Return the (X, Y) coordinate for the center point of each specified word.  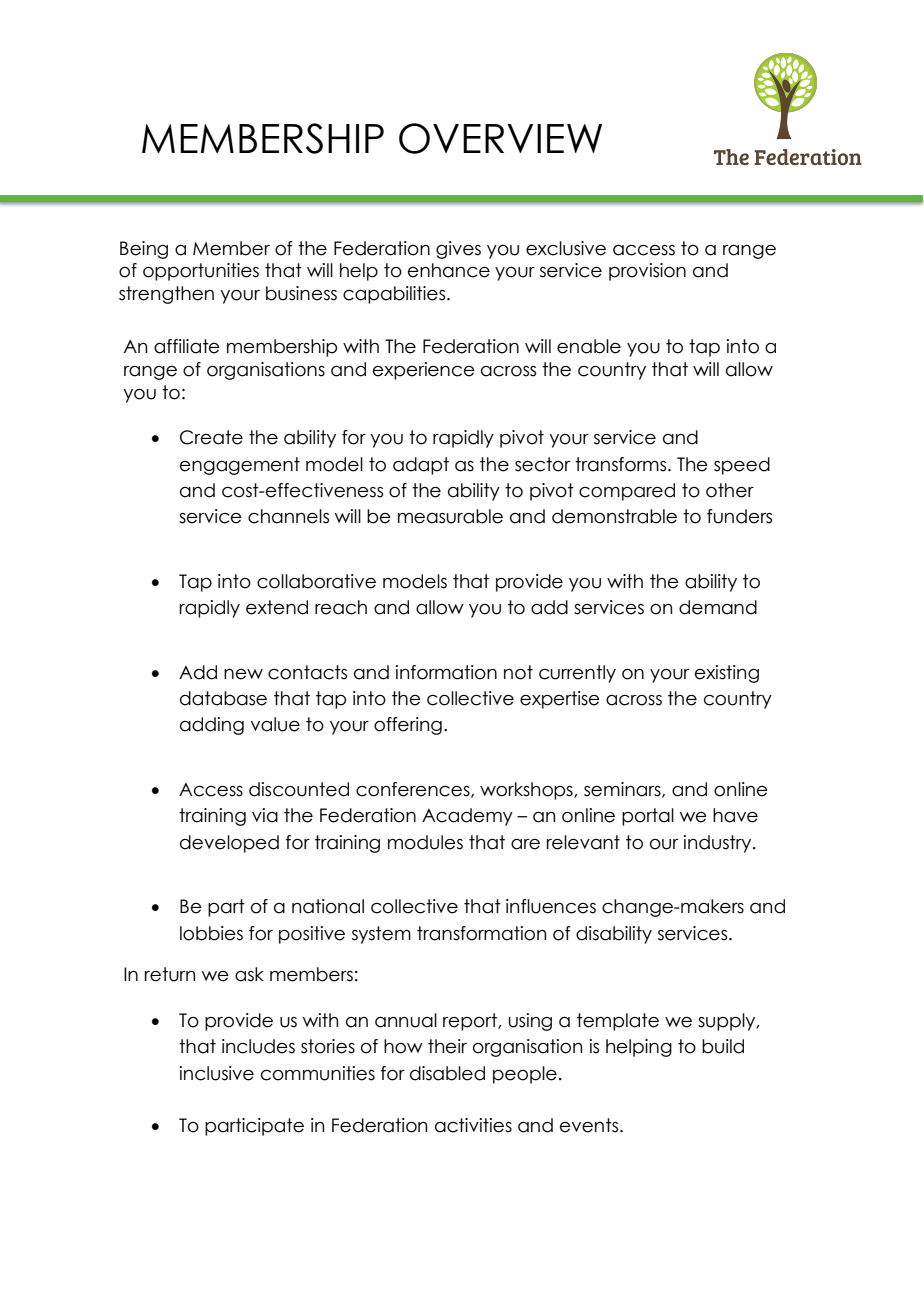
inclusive (217, 1073)
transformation (481, 933)
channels (288, 516)
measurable (450, 516)
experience (424, 371)
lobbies (211, 933)
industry (719, 844)
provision (647, 272)
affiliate (187, 346)
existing (727, 674)
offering (408, 726)
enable (589, 346)
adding (212, 726)
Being (144, 250)
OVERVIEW (500, 138)
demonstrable (614, 516)
